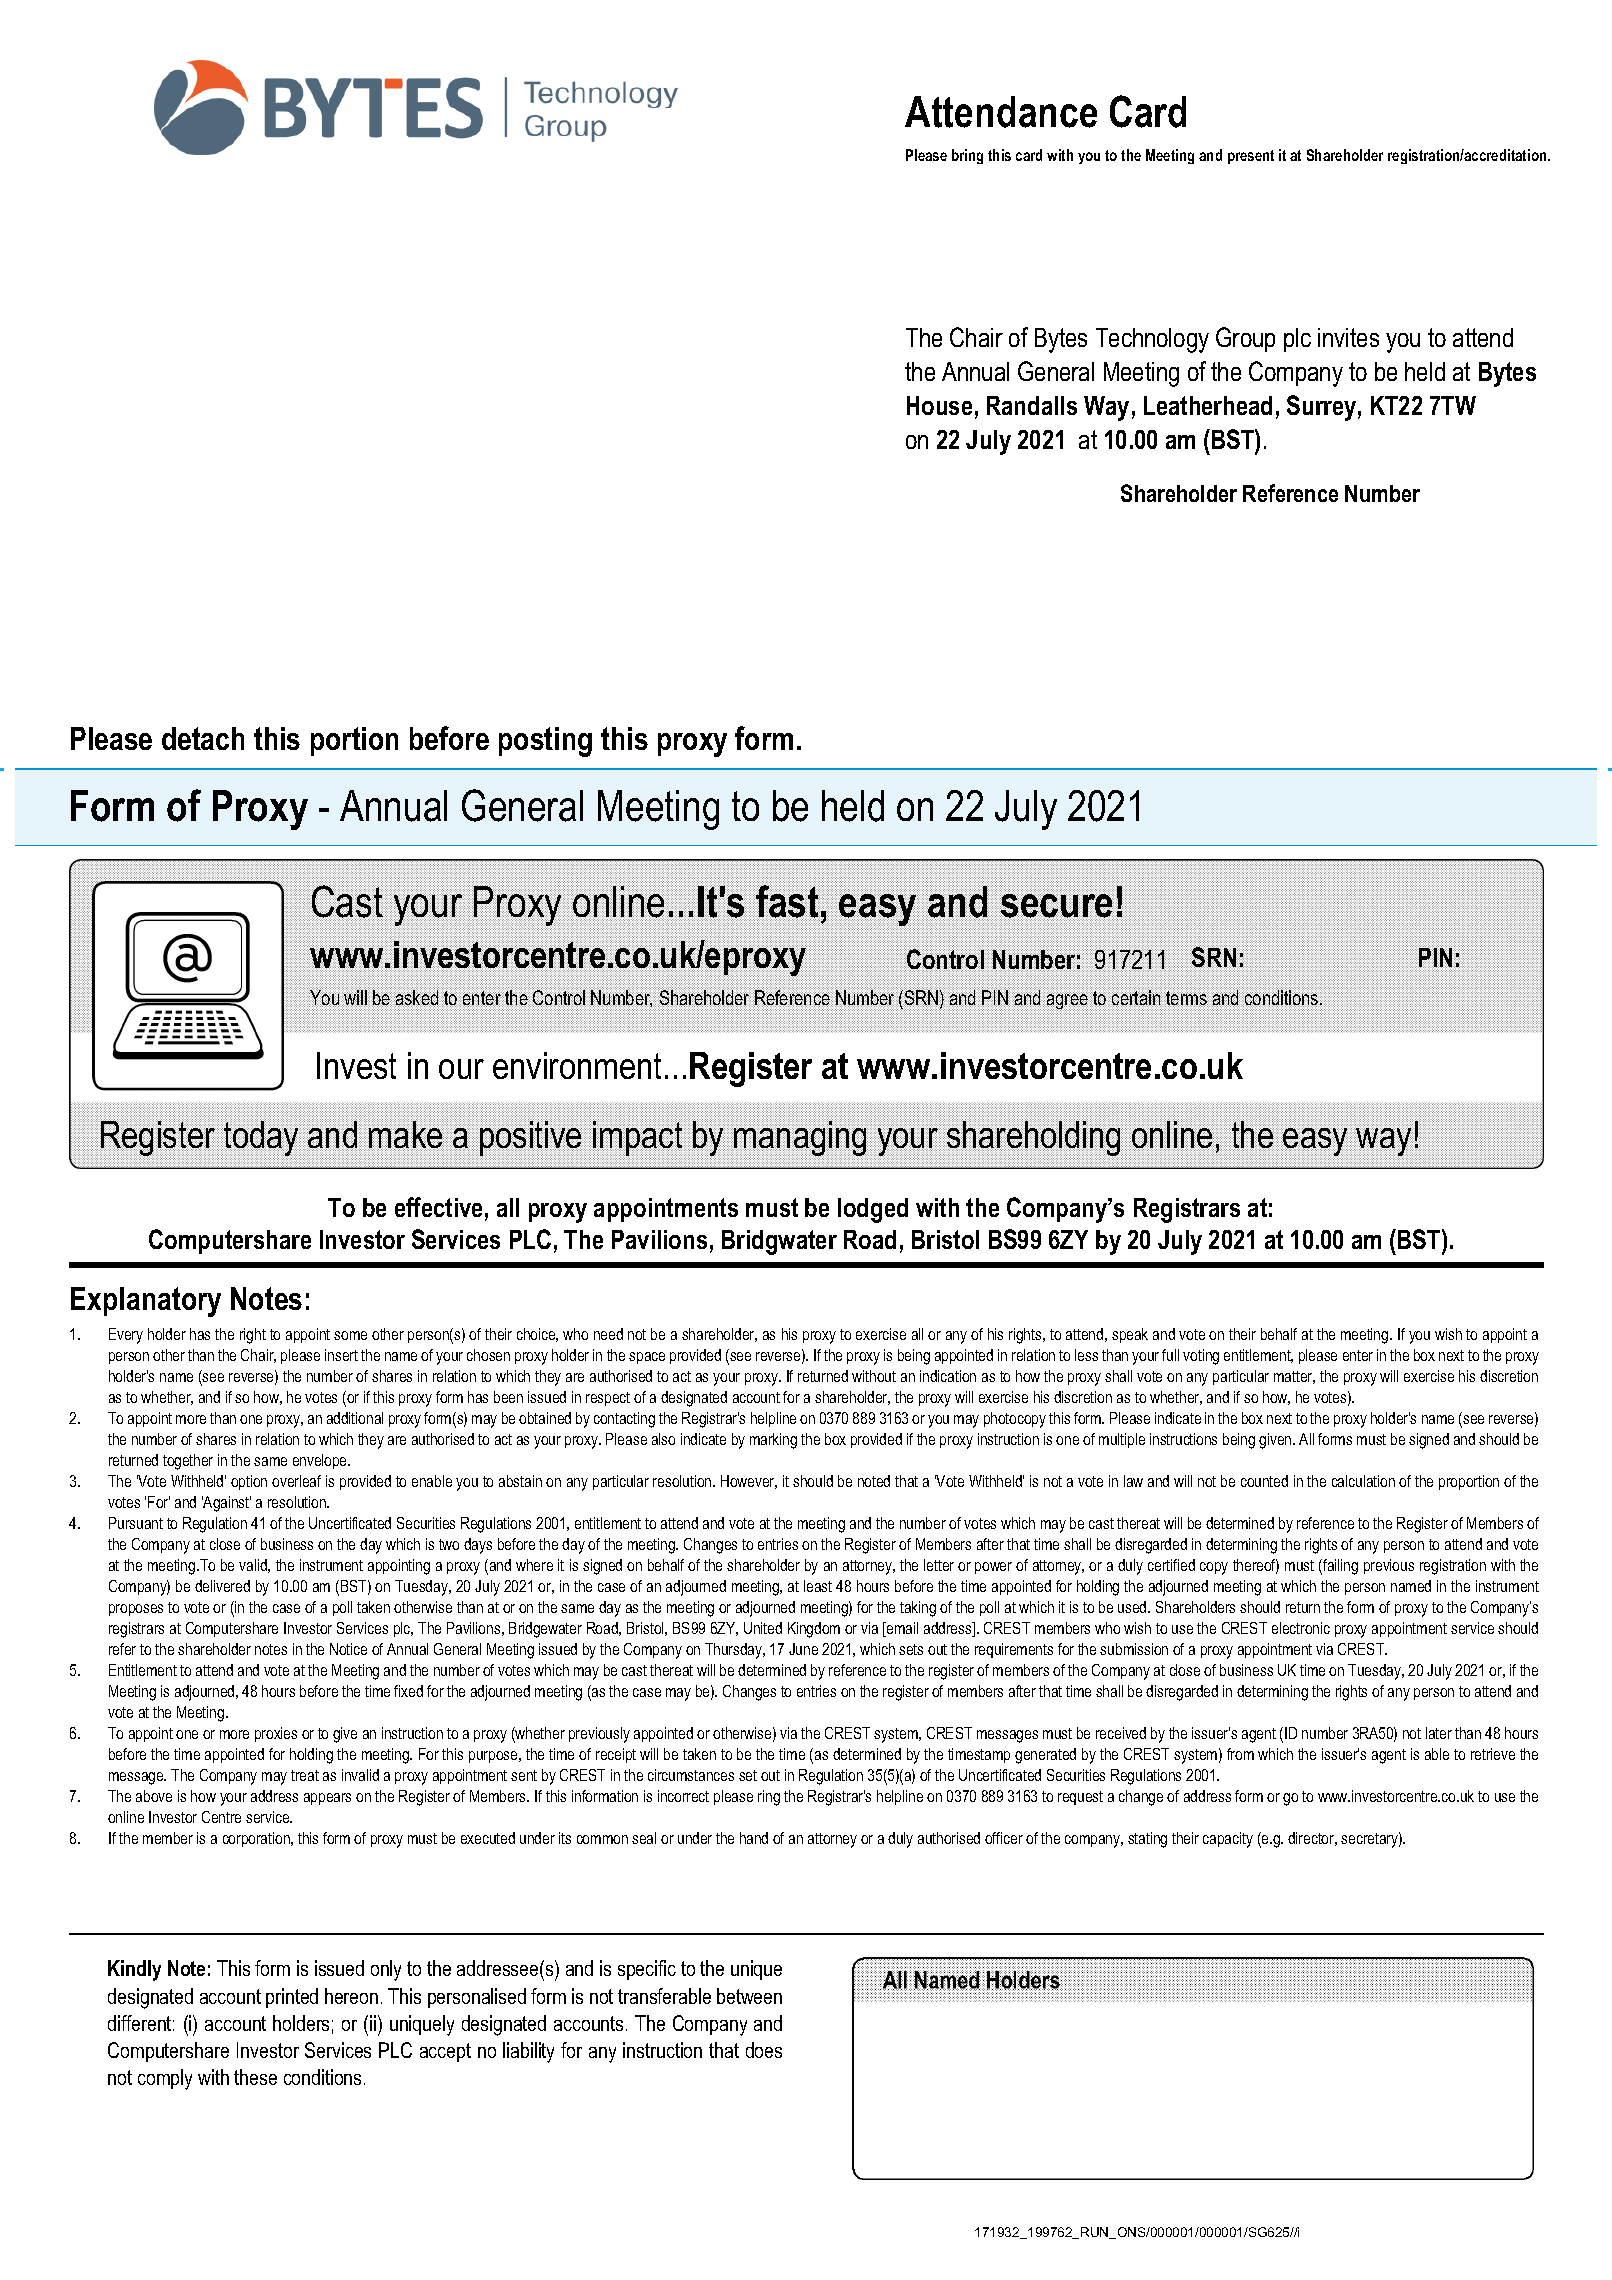 Image resolution: width=1612 pixels, height=2280 pixels. I want to click on Leatherhead, so click(1208, 405).
